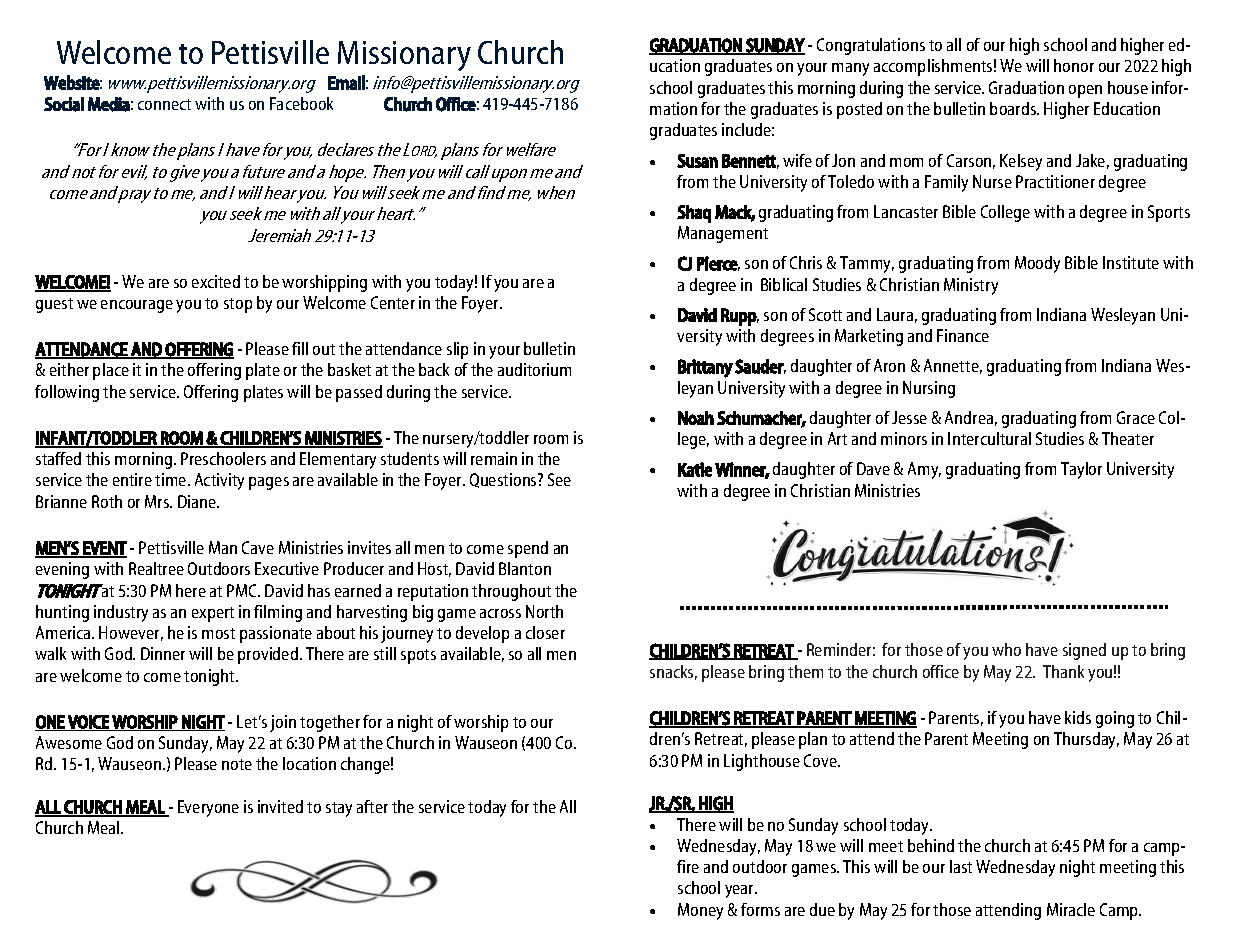 This image has width=1233, height=952. I want to click on Management, so click(723, 234).
